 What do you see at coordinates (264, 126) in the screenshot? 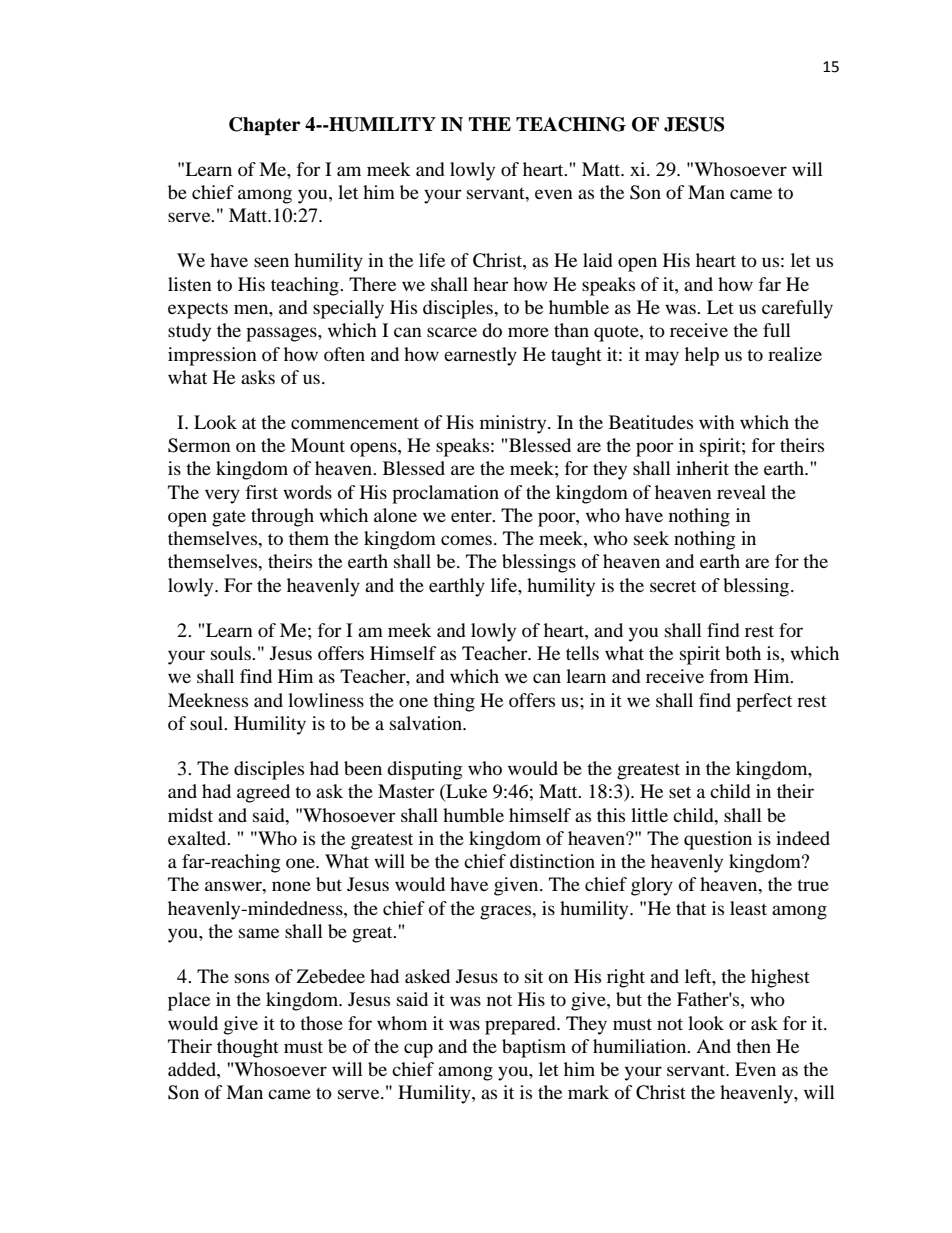
I see `Chapter` at bounding box center [264, 126].
